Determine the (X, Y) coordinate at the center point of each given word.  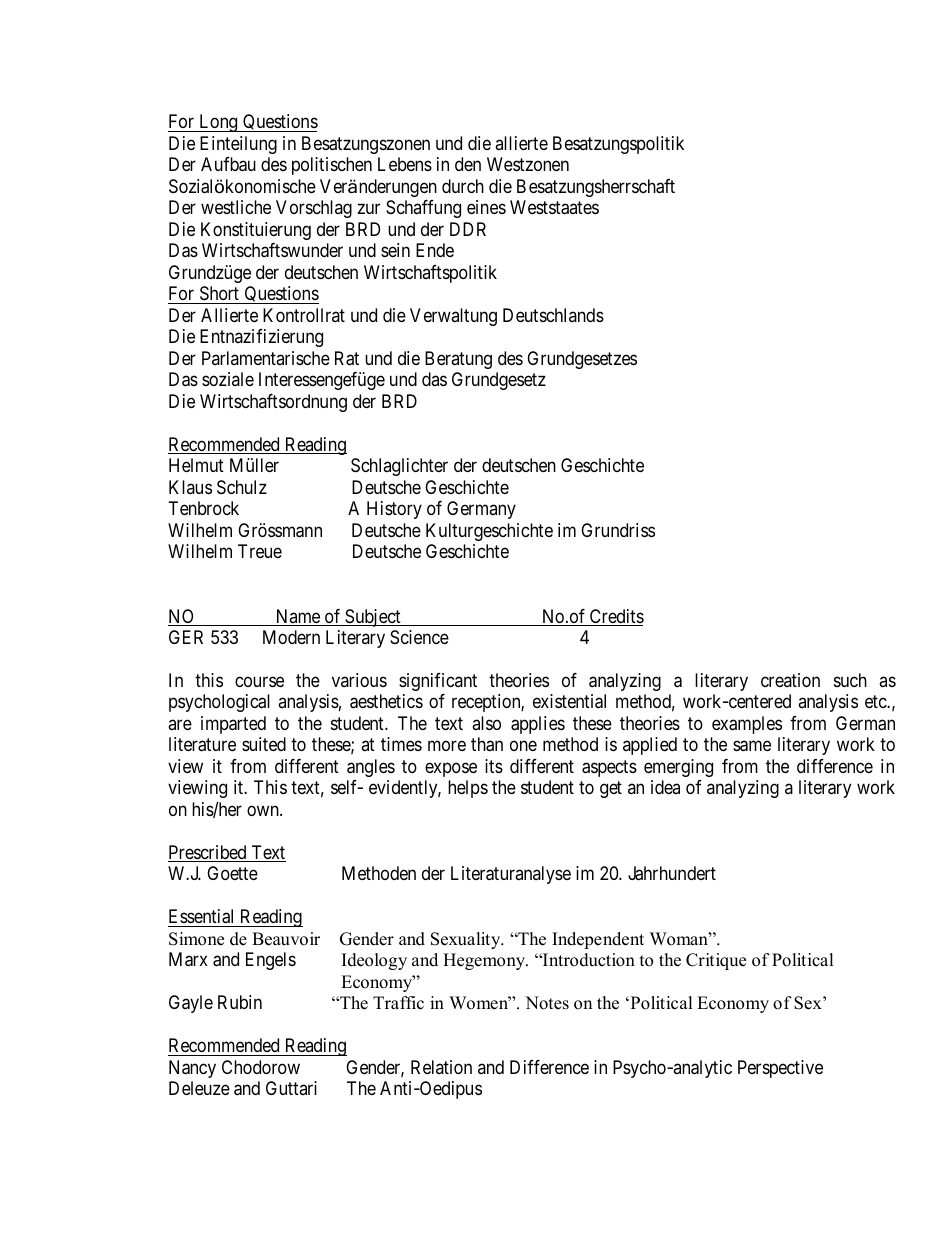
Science (419, 637)
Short (219, 295)
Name (297, 617)
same (752, 746)
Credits (615, 617)
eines (486, 207)
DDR (468, 229)
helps (468, 789)
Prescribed (208, 853)
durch (463, 186)
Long (218, 123)
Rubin (240, 1002)
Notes (547, 1003)
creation (790, 680)
